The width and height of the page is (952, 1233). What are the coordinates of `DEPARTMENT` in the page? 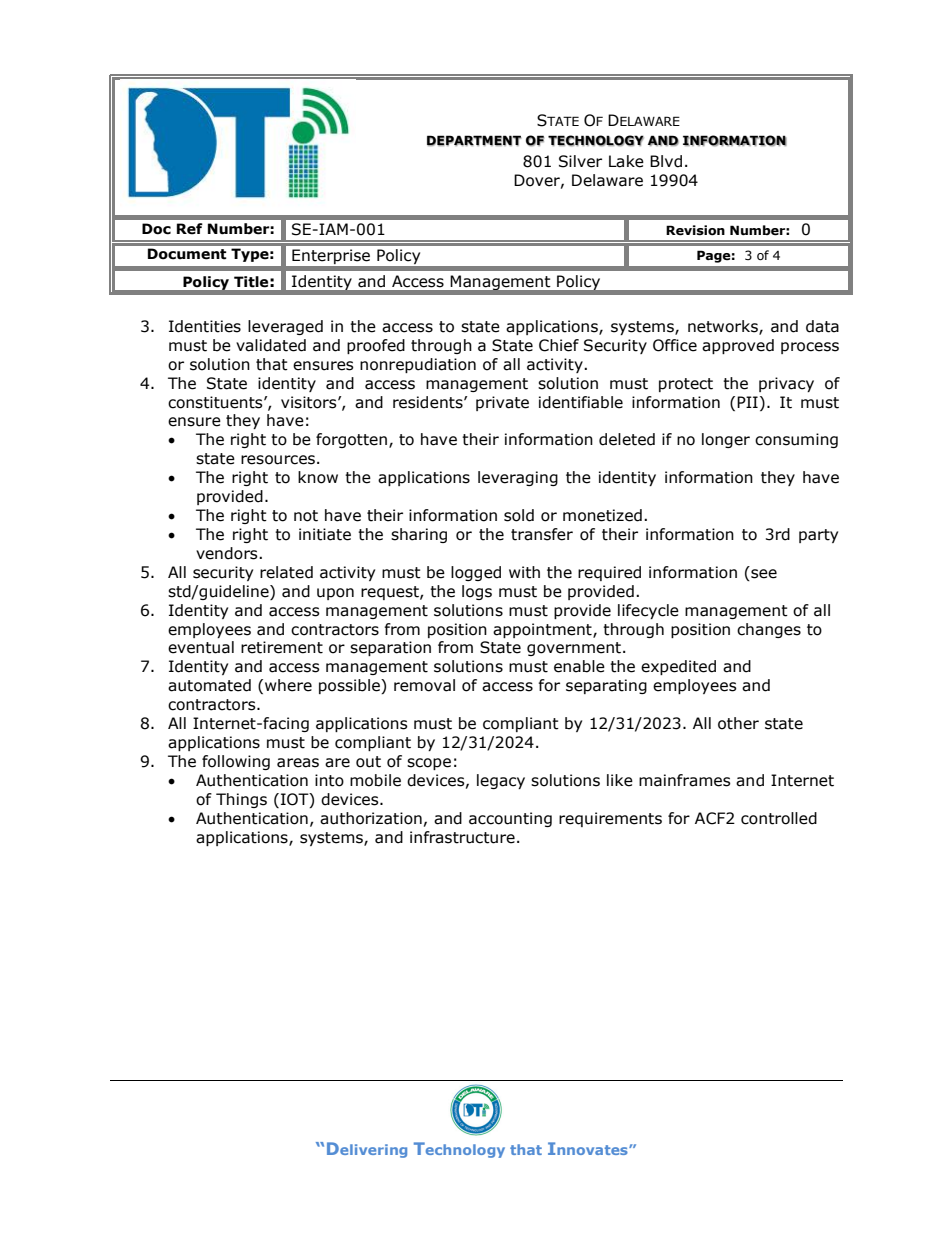 It's located at (474, 140).
